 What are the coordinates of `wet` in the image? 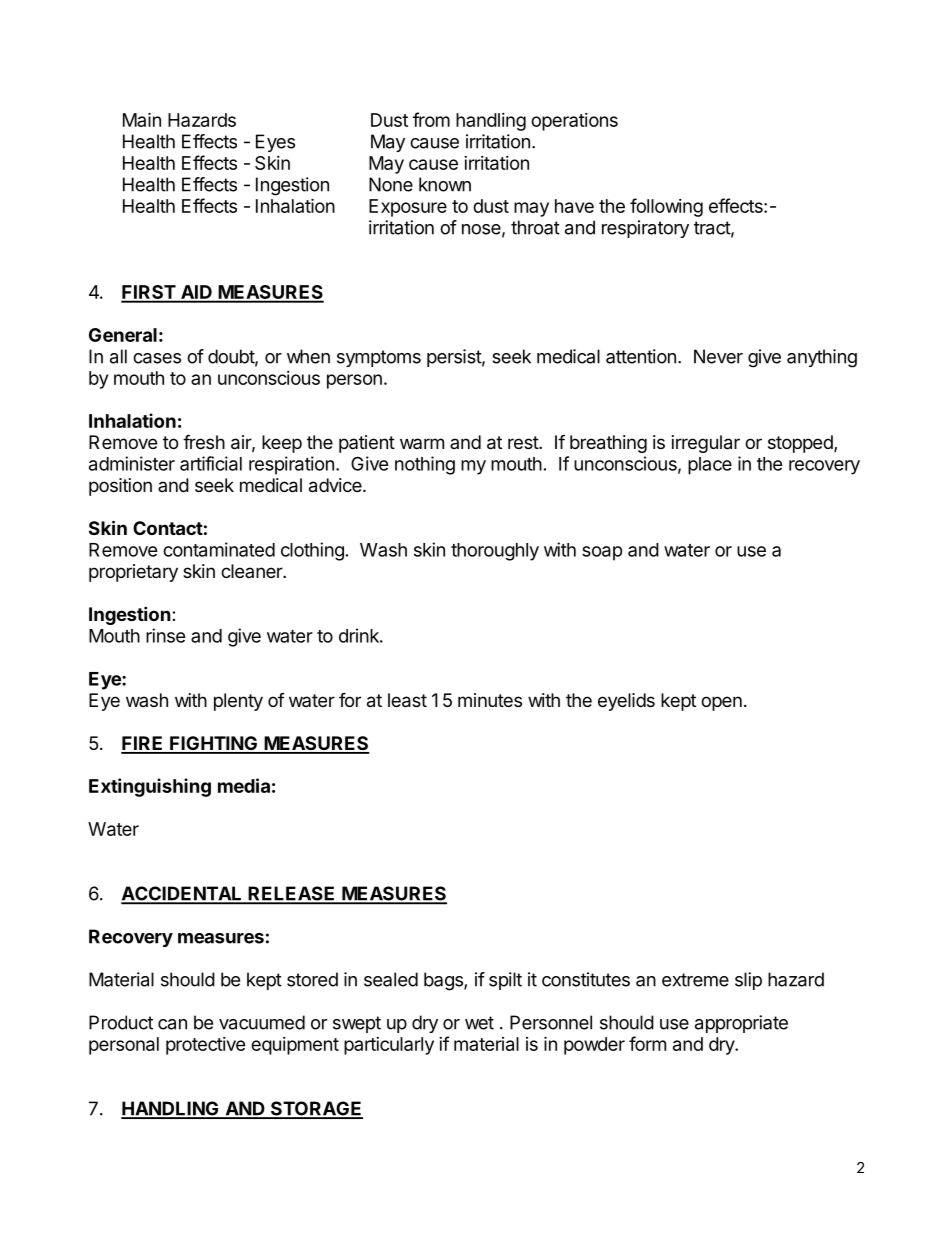 It's located at (479, 1023).
